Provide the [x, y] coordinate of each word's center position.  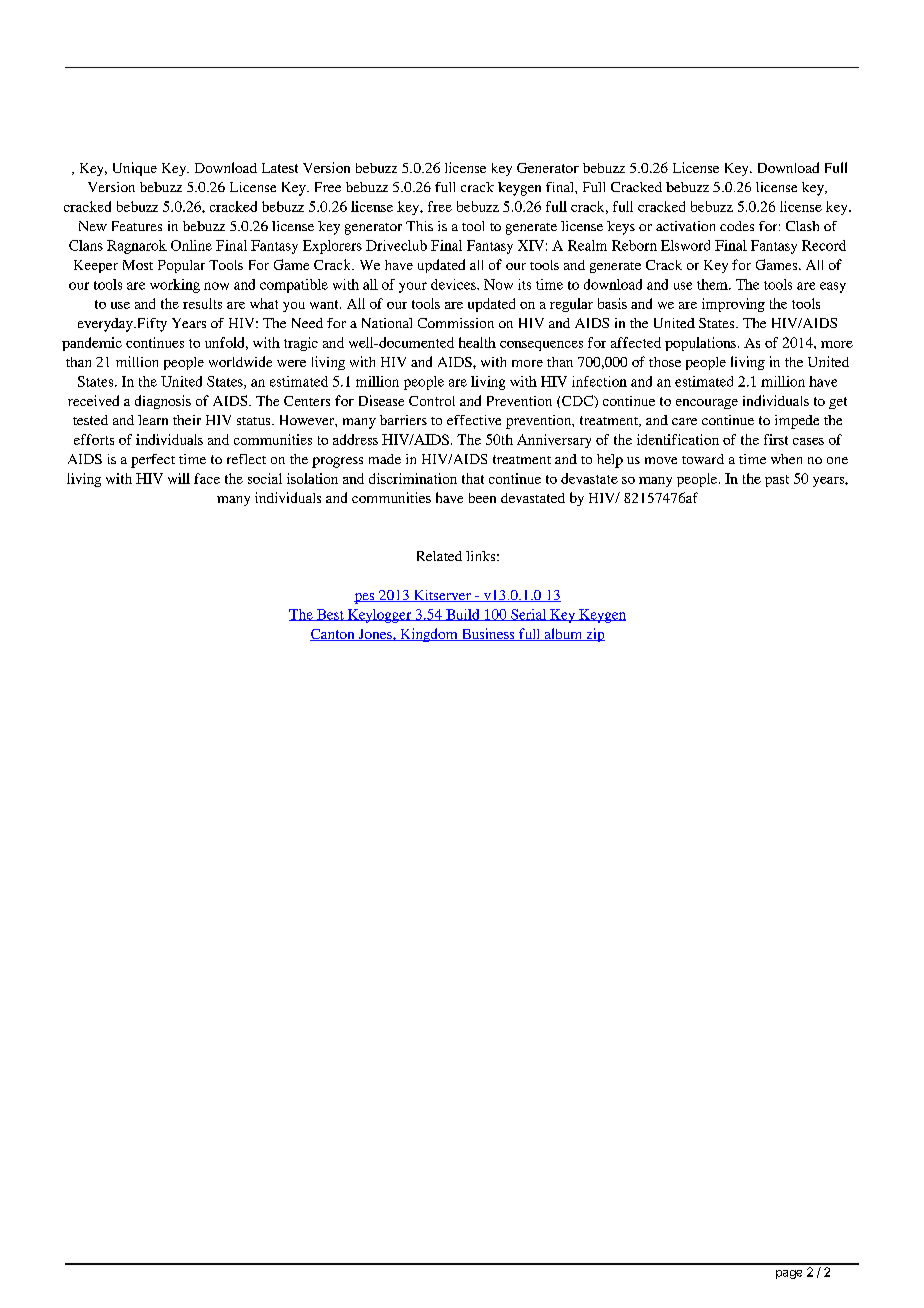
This [419, 226]
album [563, 634]
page [789, 1274]
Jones [375, 635]
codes [737, 226]
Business [488, 634]
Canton [333, 635]
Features [137, 226]
